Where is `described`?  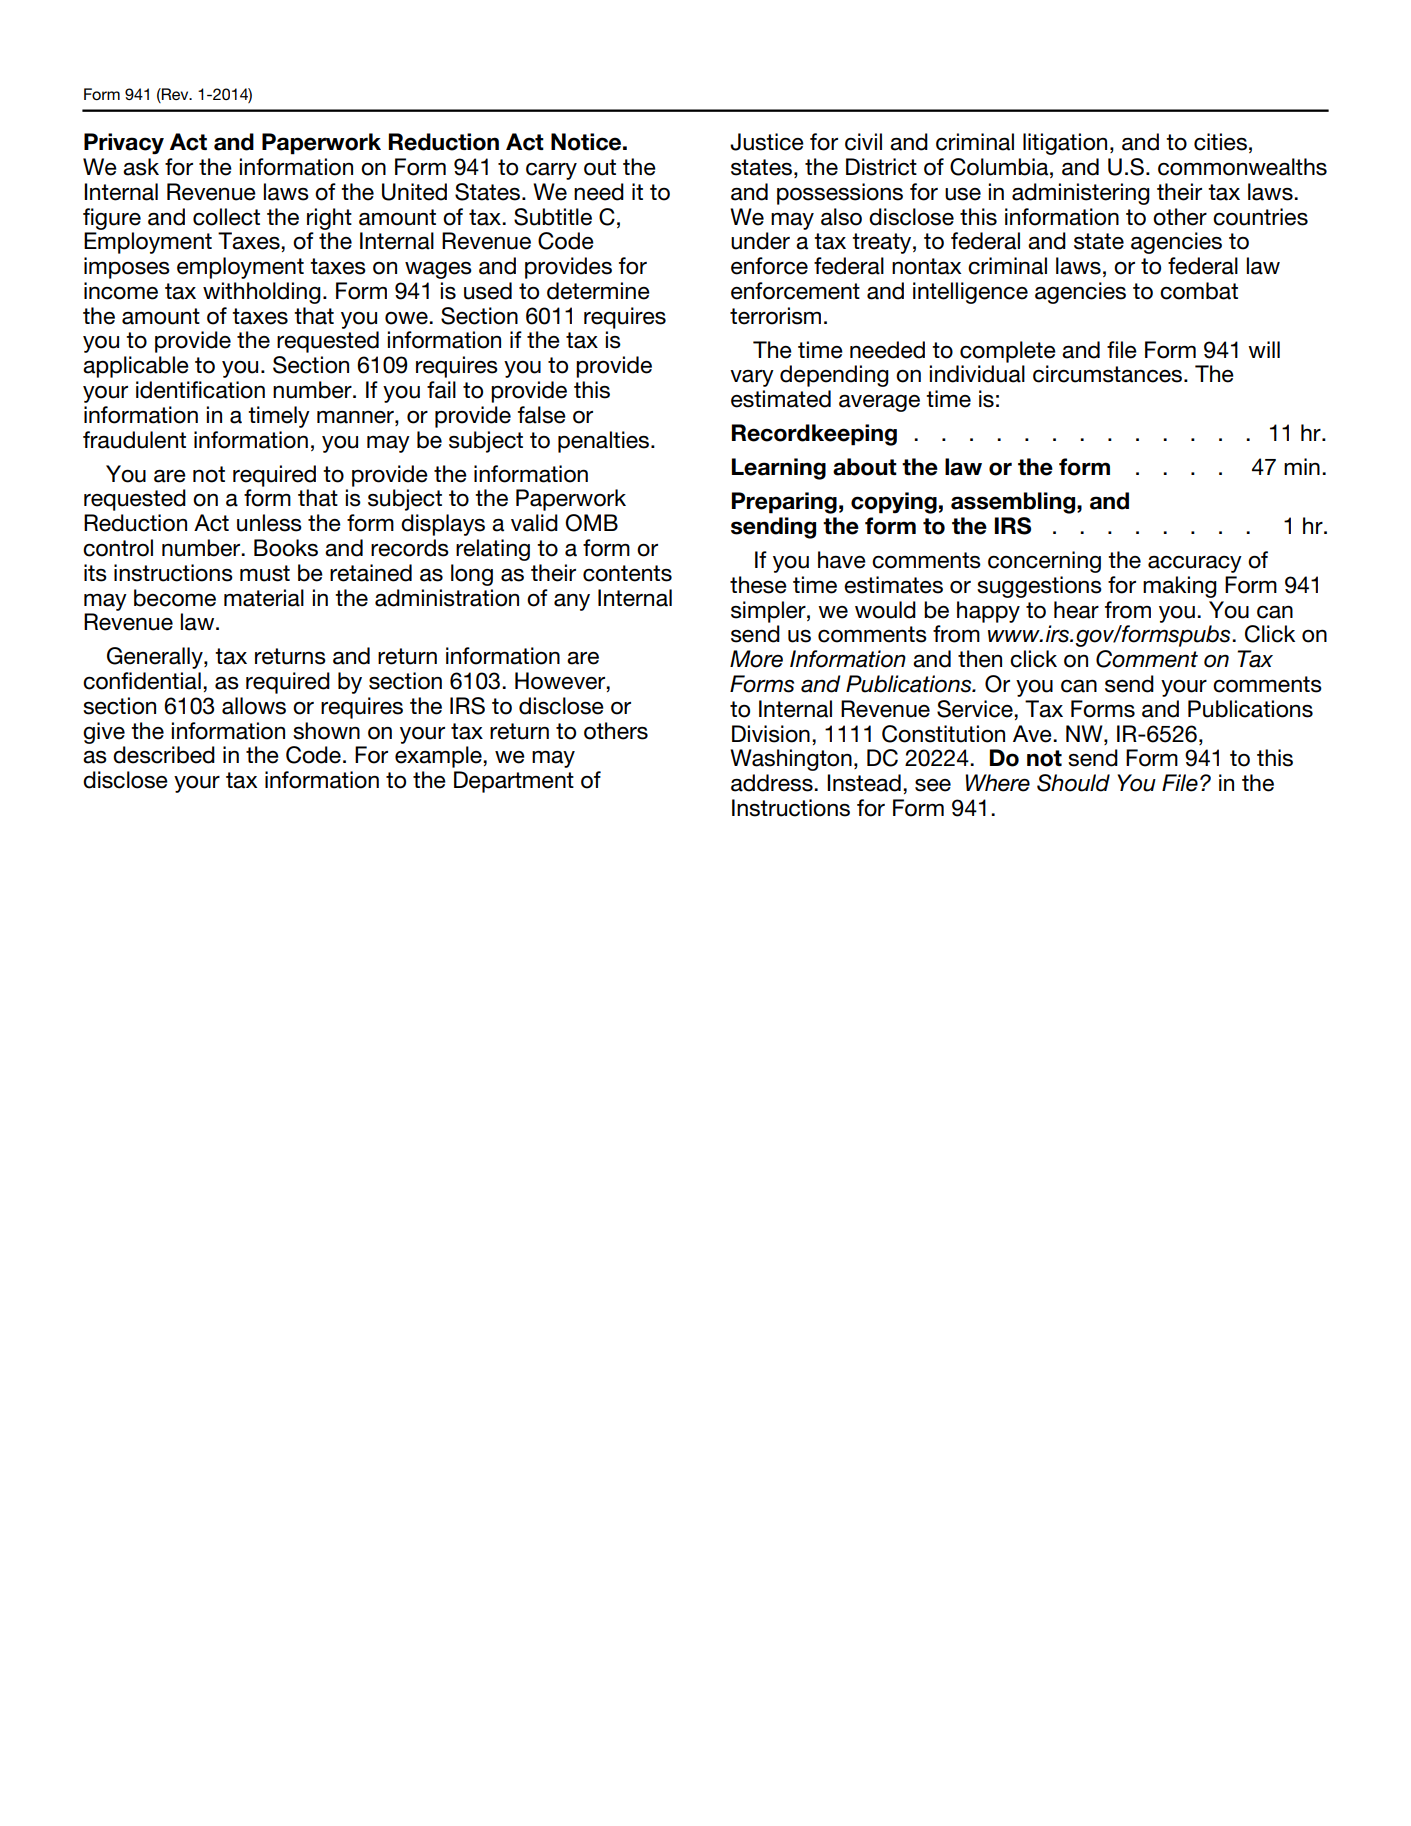 described is located at coordinates (164, 755).
